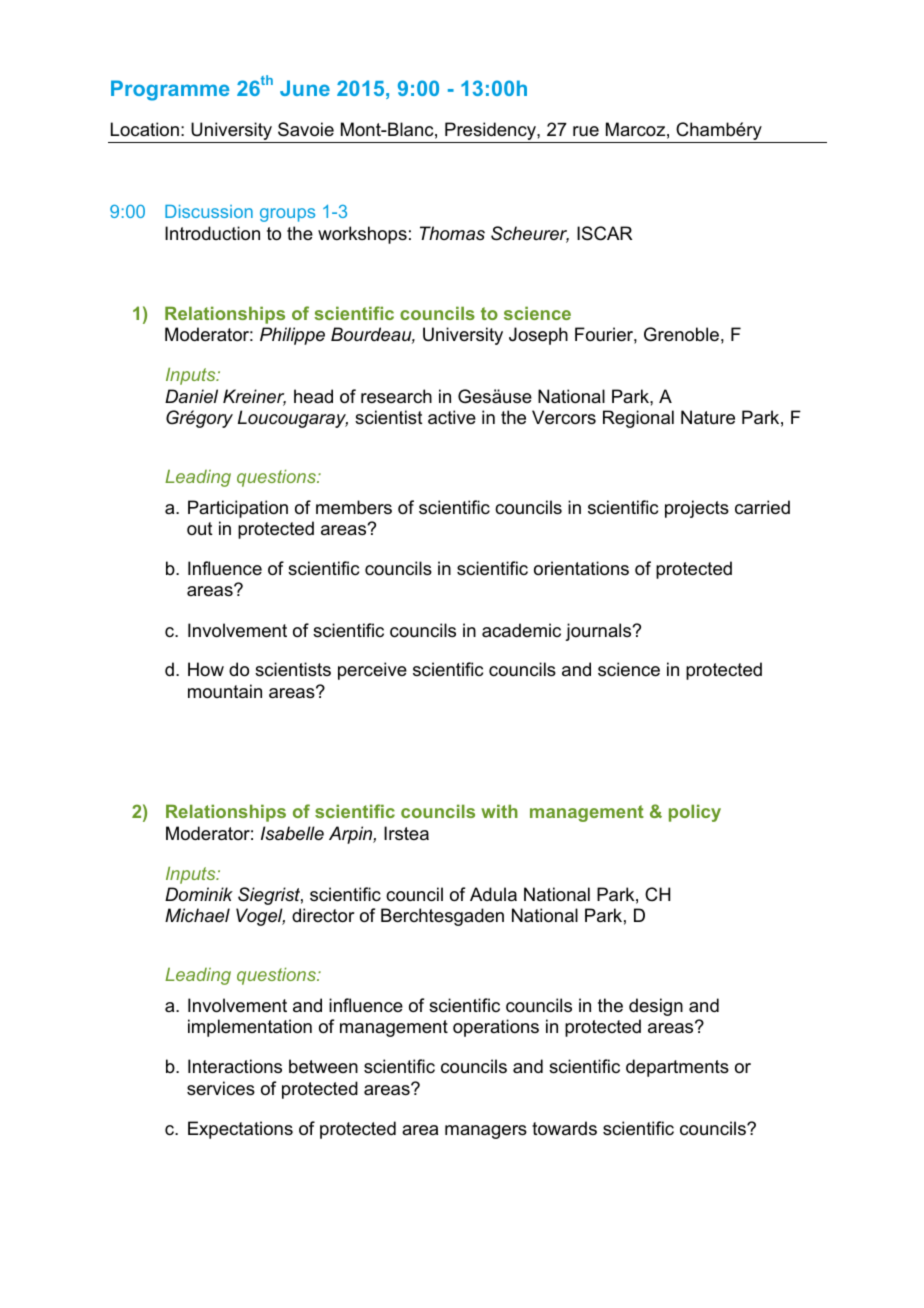 The image size is (924, 1308). What do you see at coordinates (199, 894) in the document?
I see `Dominik` at bounding box center [199, 894].
